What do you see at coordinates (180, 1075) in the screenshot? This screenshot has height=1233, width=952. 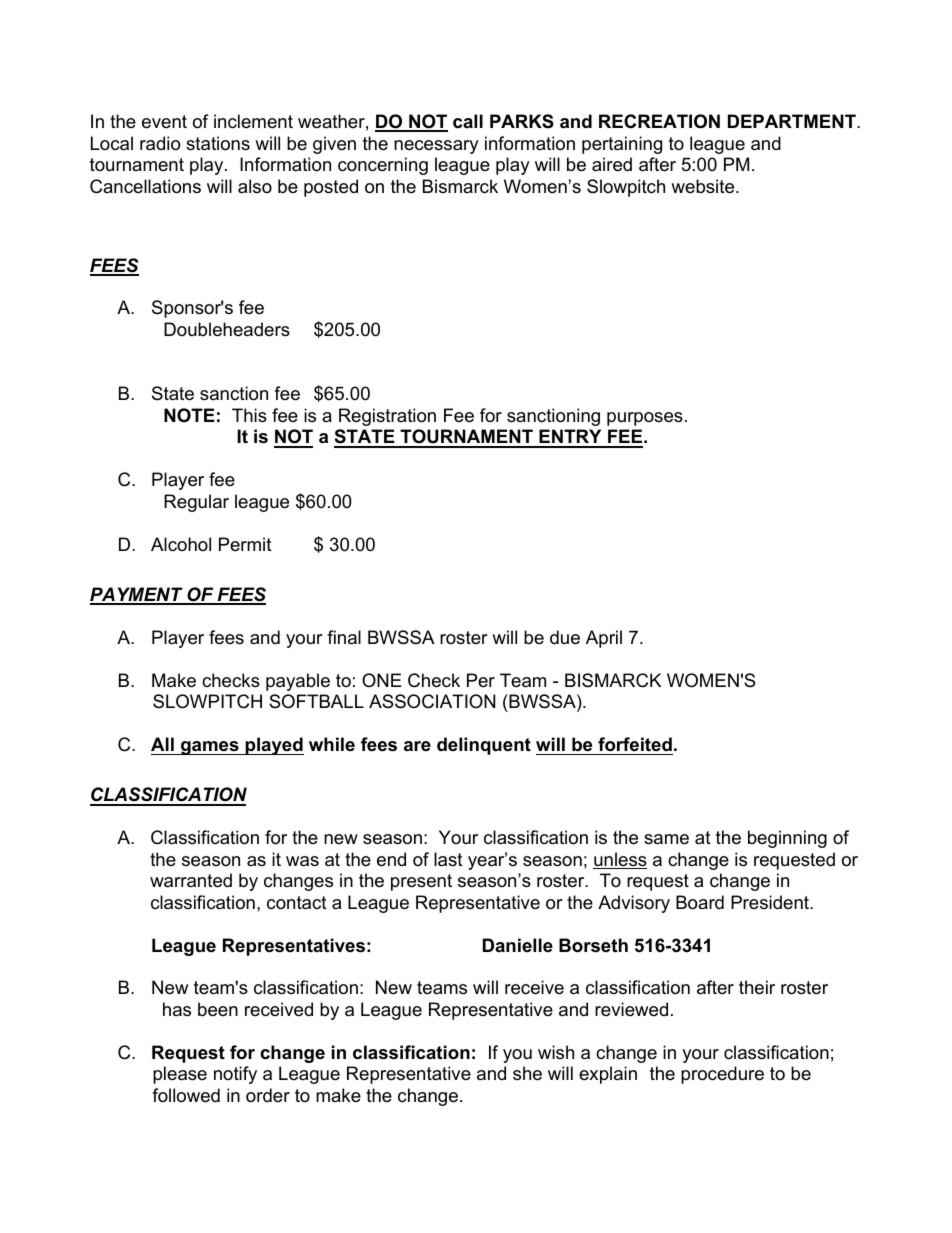 I see `please` at bounding box center [180, 1075].
